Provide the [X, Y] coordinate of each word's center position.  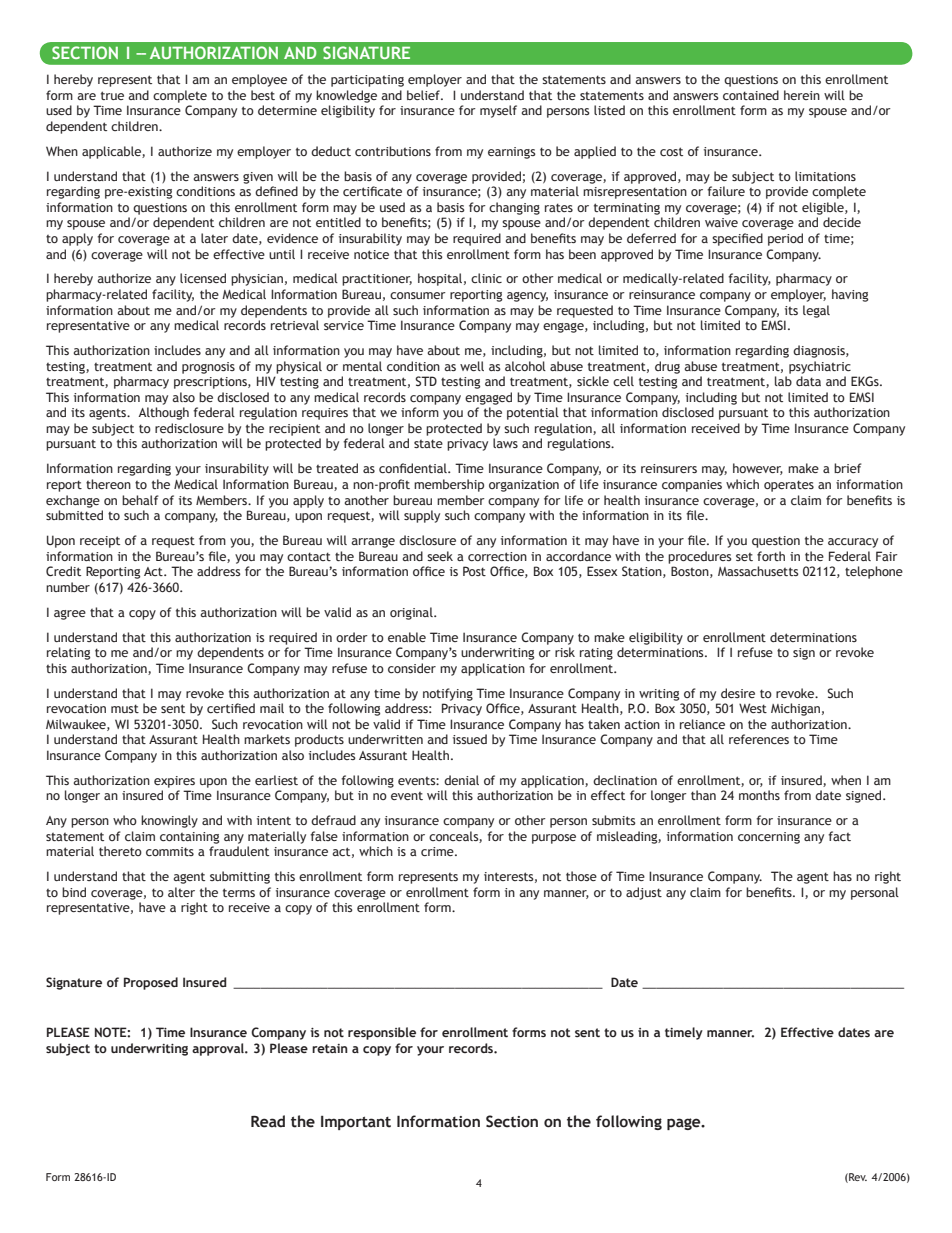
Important [356, 1123]
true [112, 95]
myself [498, 111]
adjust [644, 893]
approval [219, 1049]
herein [802, 95]
